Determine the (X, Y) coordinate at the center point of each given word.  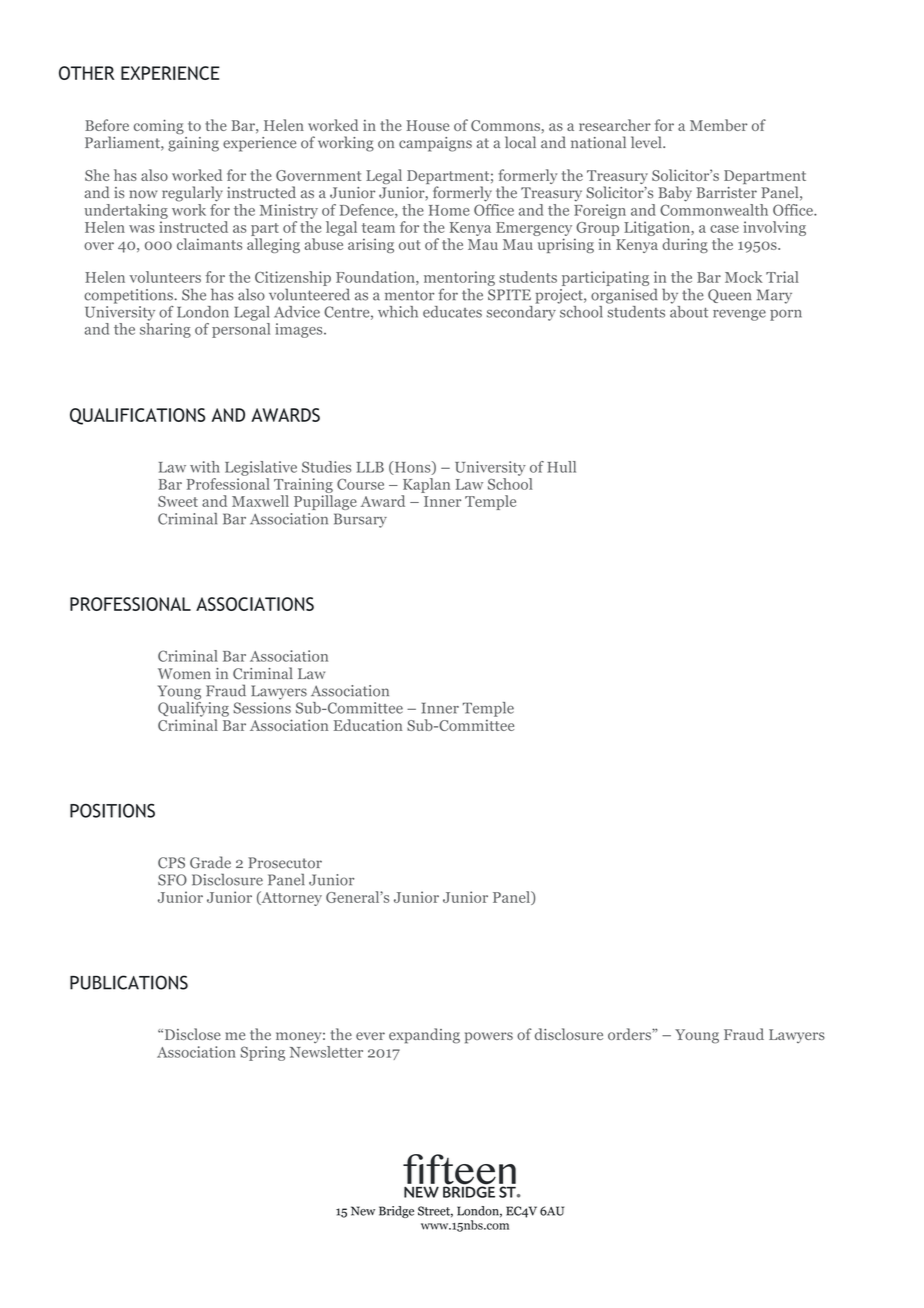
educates (452, 312)
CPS (171, 863)
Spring (262, 1053)
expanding (424, 1036)
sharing (165, 329)
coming (159, 126)
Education (368, 725)
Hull (561, 467)
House (428, 125)
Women (184, 673)
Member (718, 125)
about (689, 310)
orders (630, 1034)
